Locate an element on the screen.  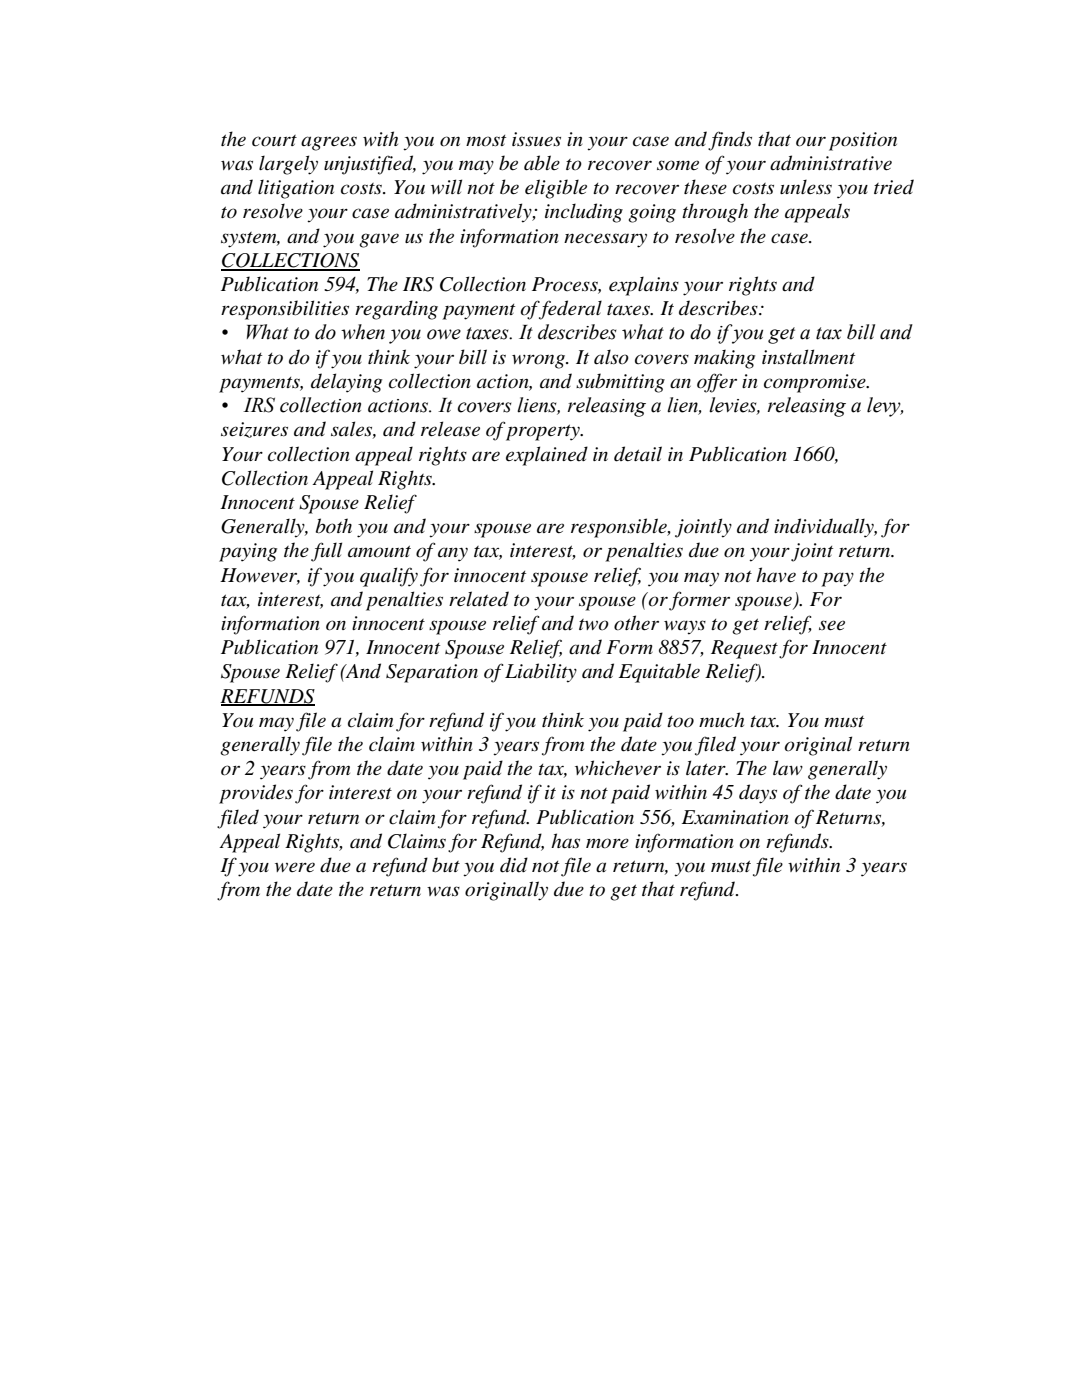
Examination is located at coordinates (735, 817).
